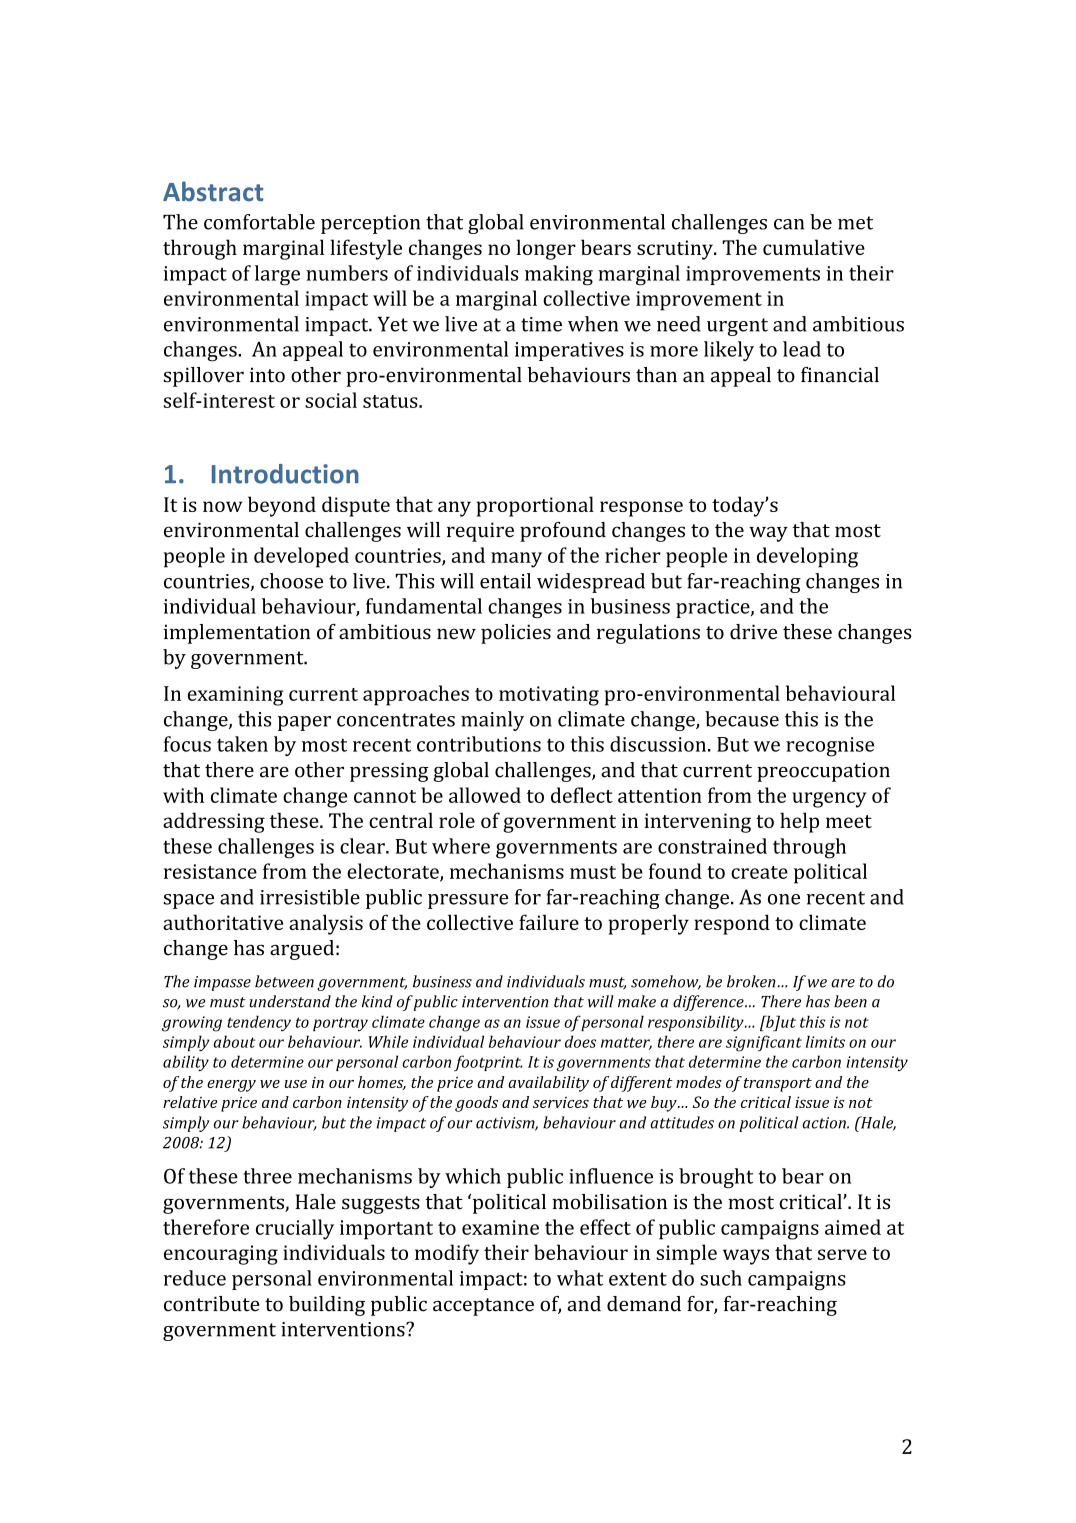 The width and height of the document is (1076, 1523). What do you see at coordinates (814, 247) in the document?
I see `cumulative` at bounding box center [814, 247].
